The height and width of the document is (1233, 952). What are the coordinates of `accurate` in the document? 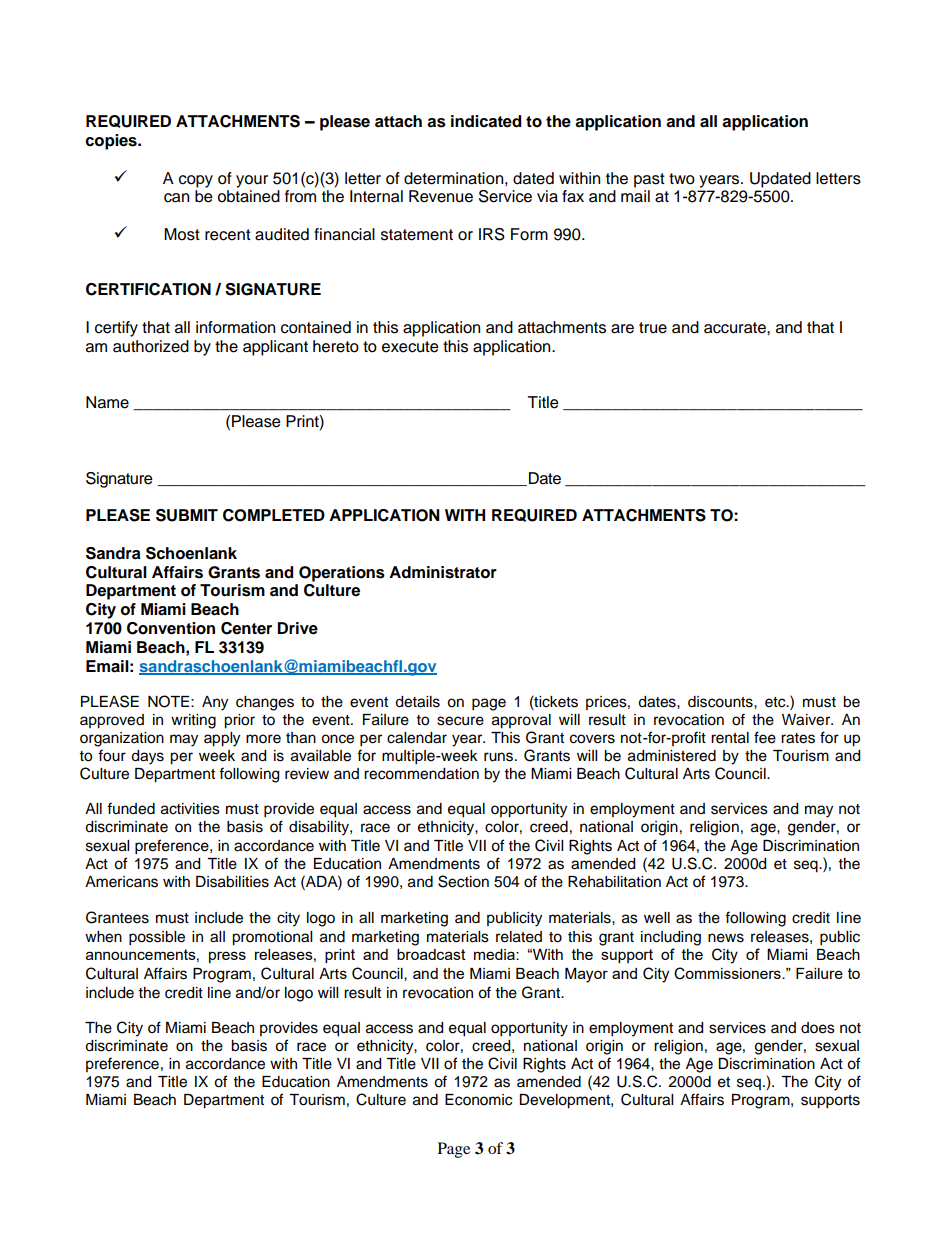 It's located at (736, 328).
